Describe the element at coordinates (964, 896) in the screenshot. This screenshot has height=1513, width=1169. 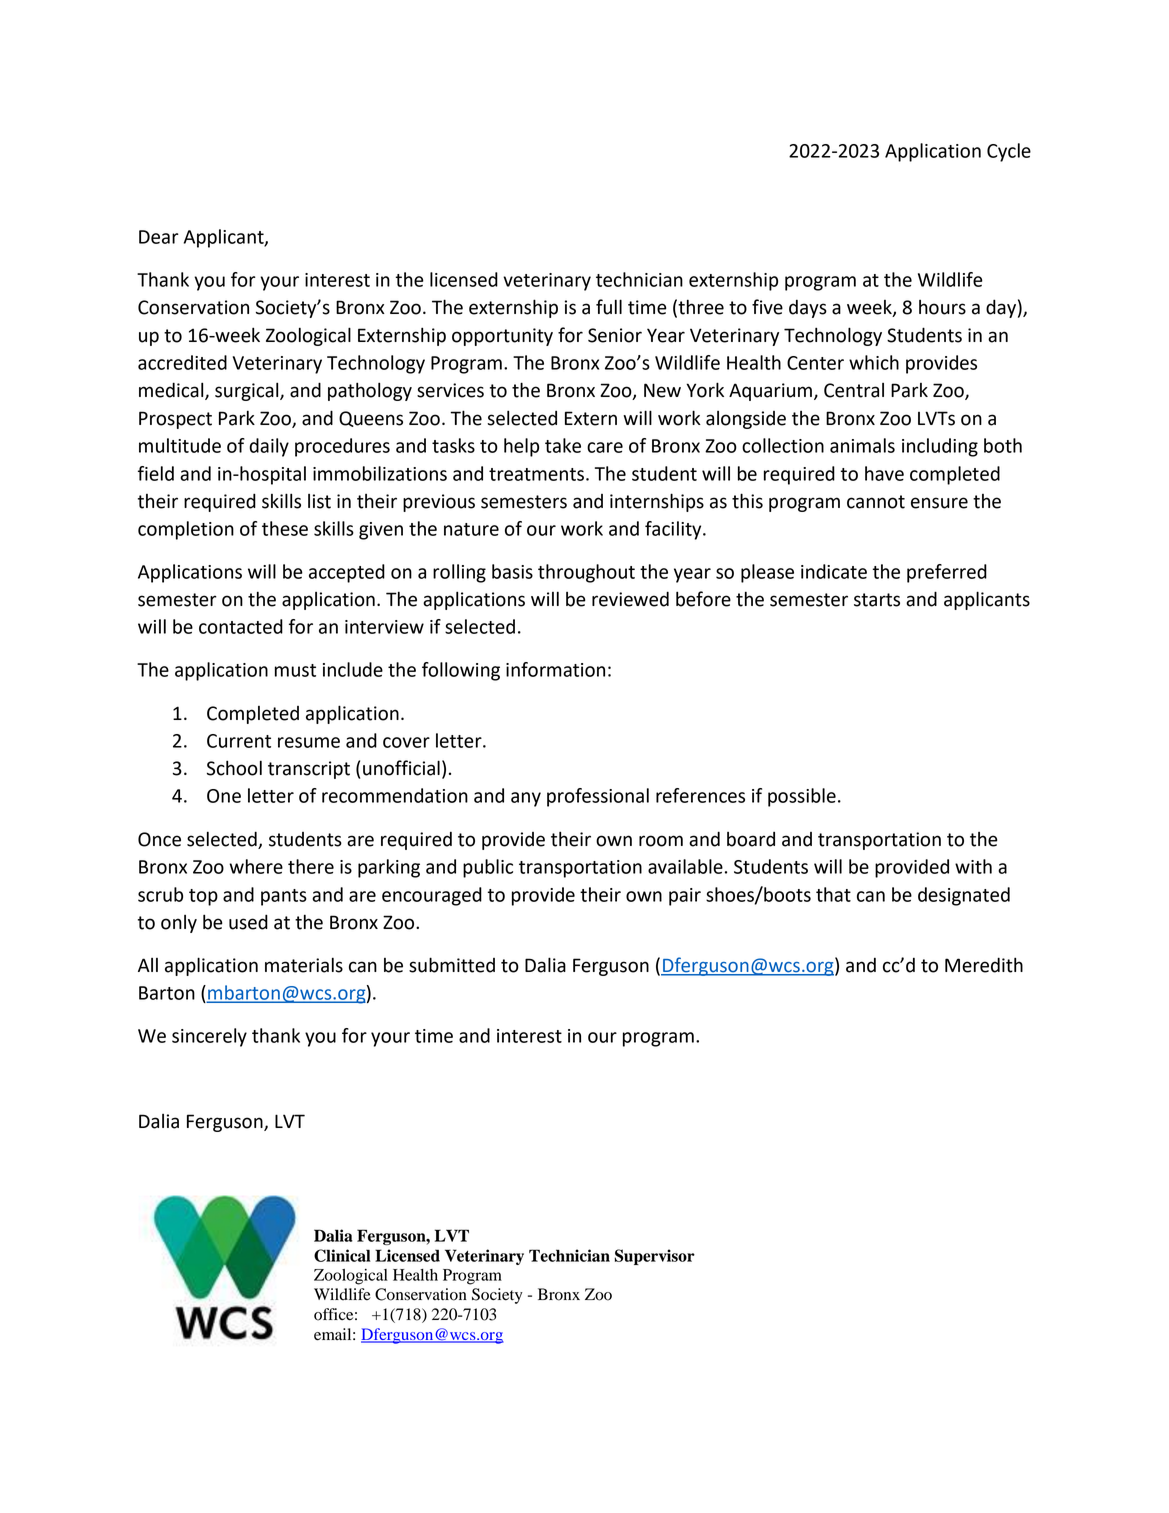
I see `designated` at that location.
